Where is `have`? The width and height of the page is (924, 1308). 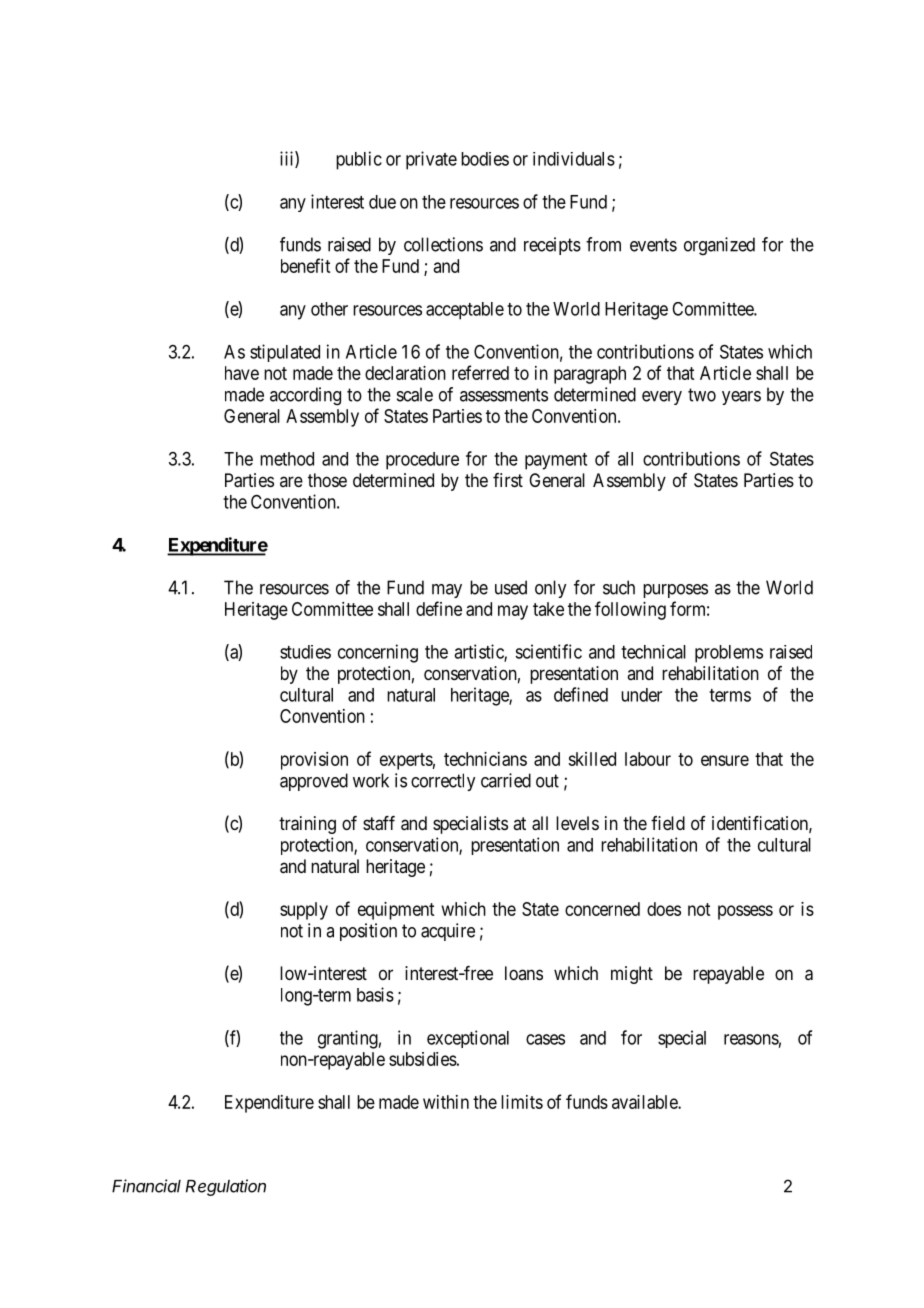 have is located at coordinates (242, 373).
